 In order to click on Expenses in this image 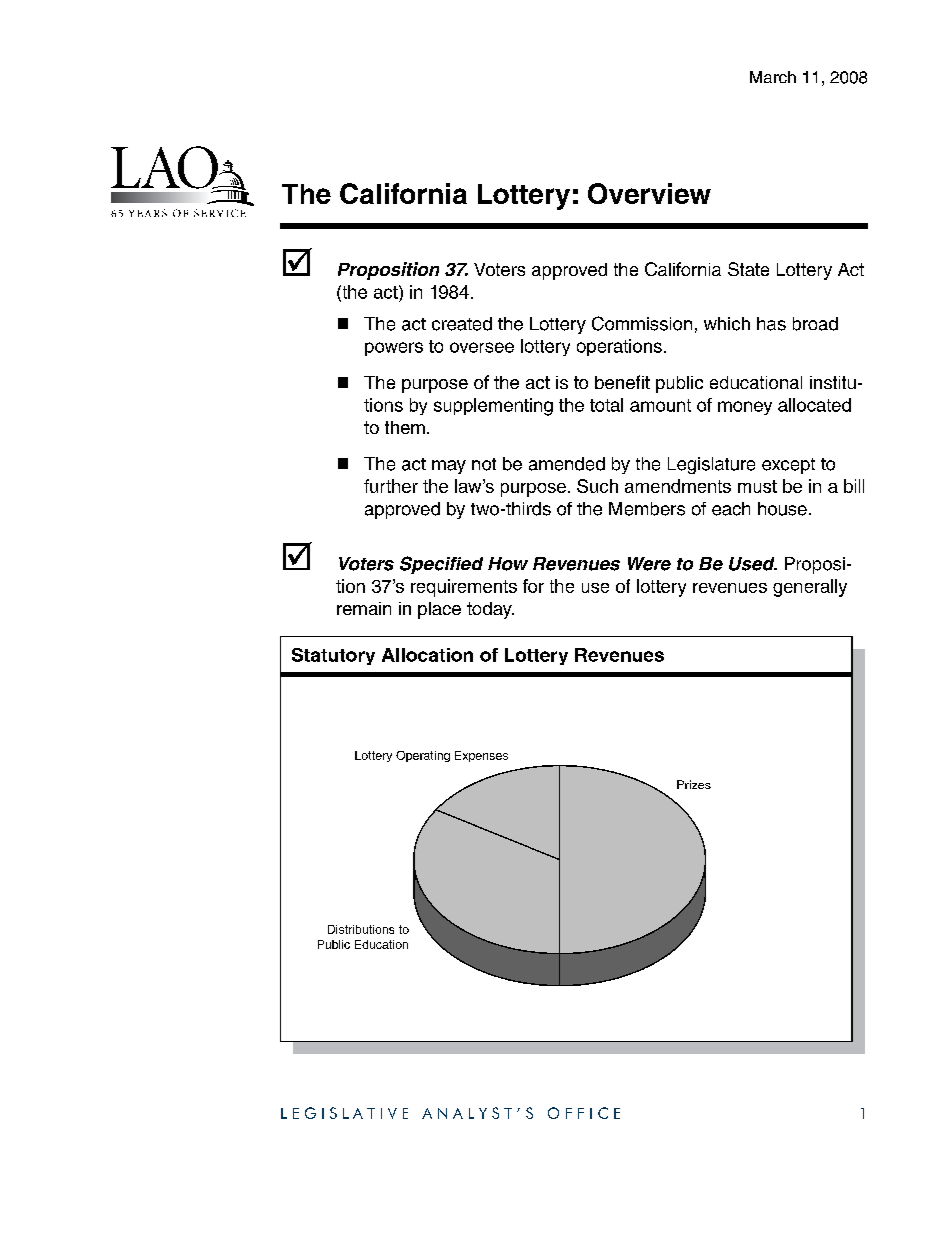, I will do `click(481, 756)`.
